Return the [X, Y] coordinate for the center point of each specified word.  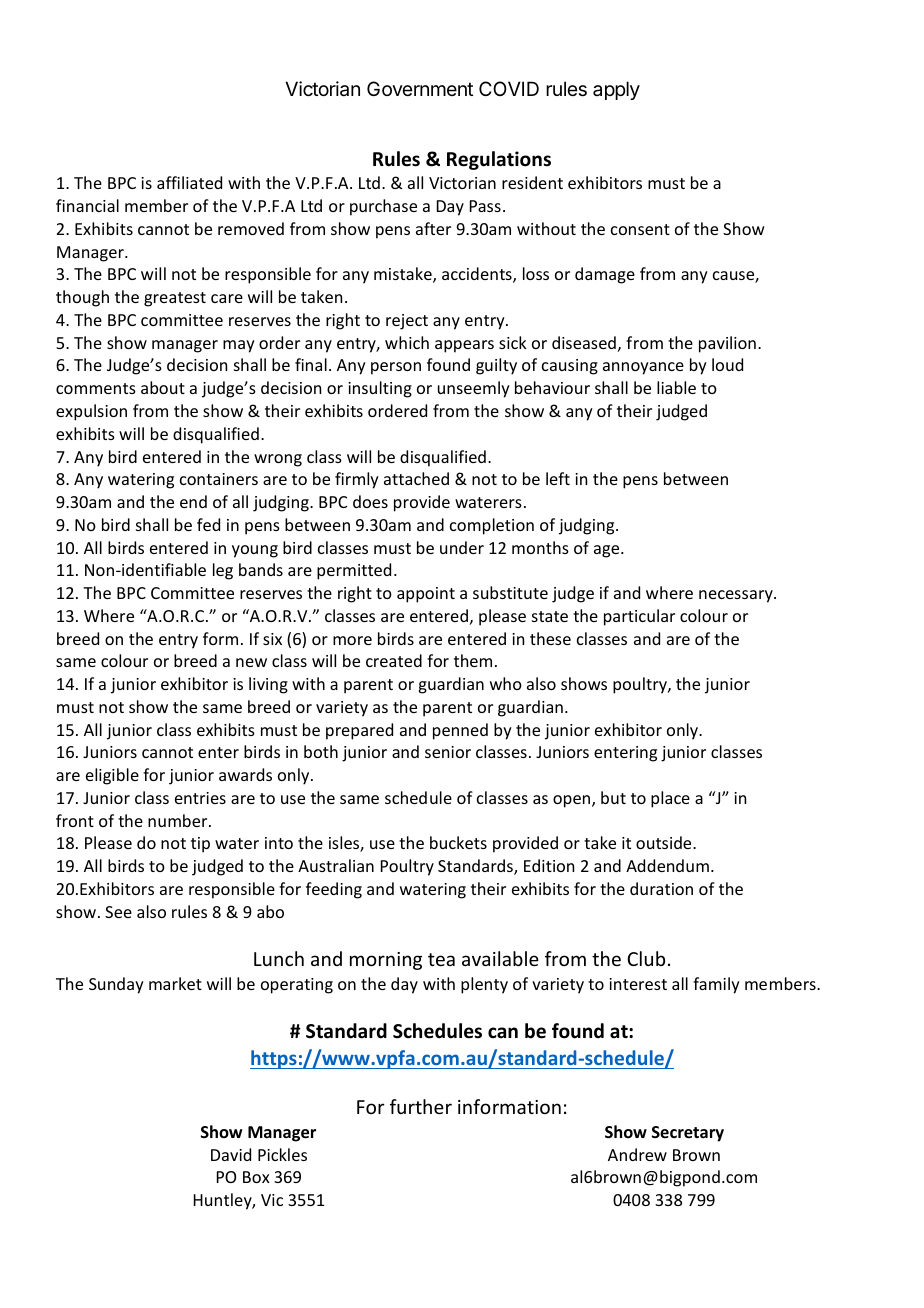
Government [420, 88]
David [231, 1154]
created [394, 660]
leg [223, 571]
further [421, 1106]
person [396, 368]
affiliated [189, 182]
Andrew [637, 1154]
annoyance [643, 368]
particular [639, 617]
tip [200, 845]
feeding [334, 890]
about [163, 387]
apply [616, 90]
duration [661, 888]
